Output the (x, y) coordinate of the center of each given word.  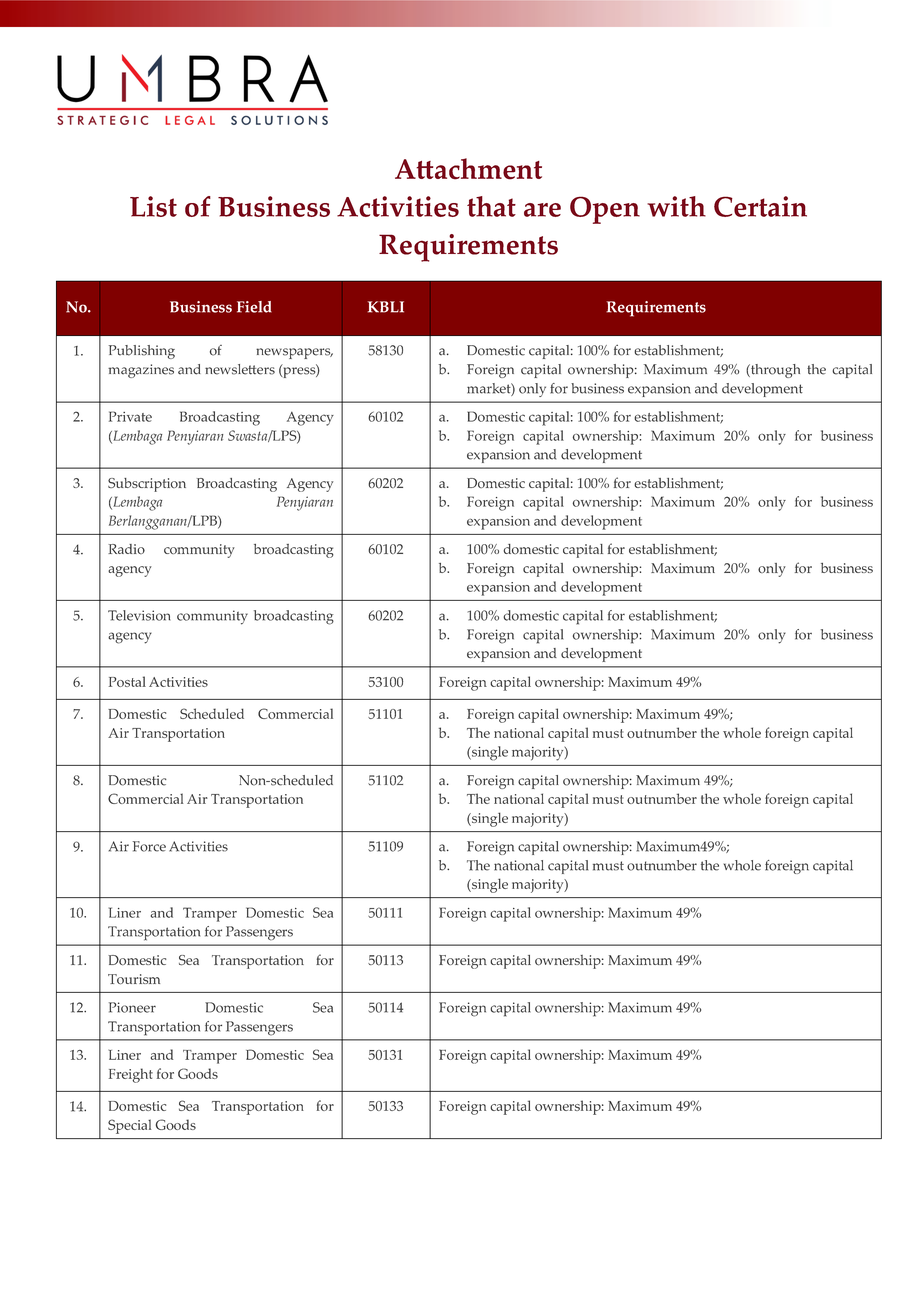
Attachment (468, 169)
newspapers (294, 353)
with (676, 206)
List (153, 206)
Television (139, 615)
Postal (127, 681)
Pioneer (132, 1007)
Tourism (134, 979)
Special (129, 1126)
